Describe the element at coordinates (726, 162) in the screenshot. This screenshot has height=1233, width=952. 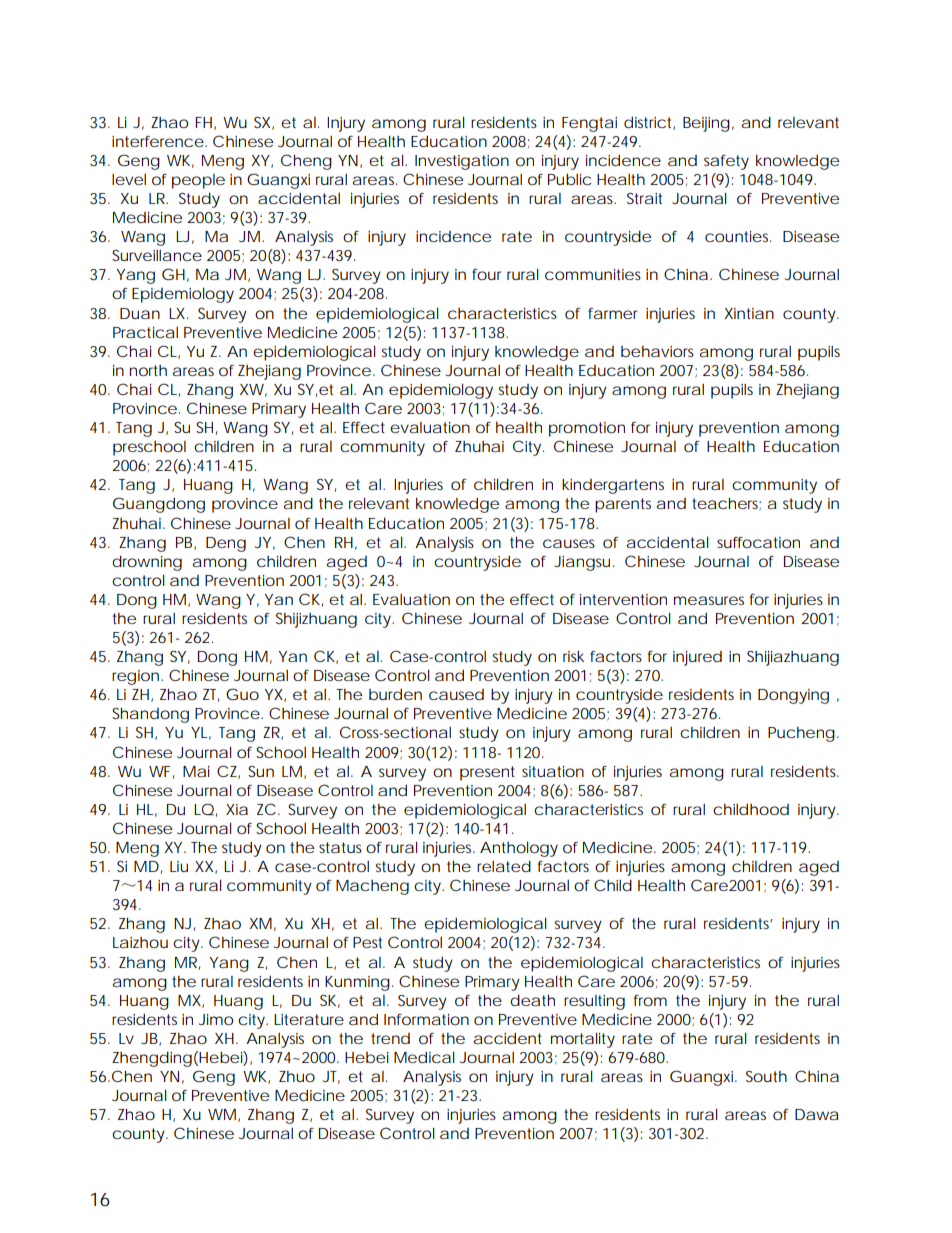
I see `safety` at that location.
